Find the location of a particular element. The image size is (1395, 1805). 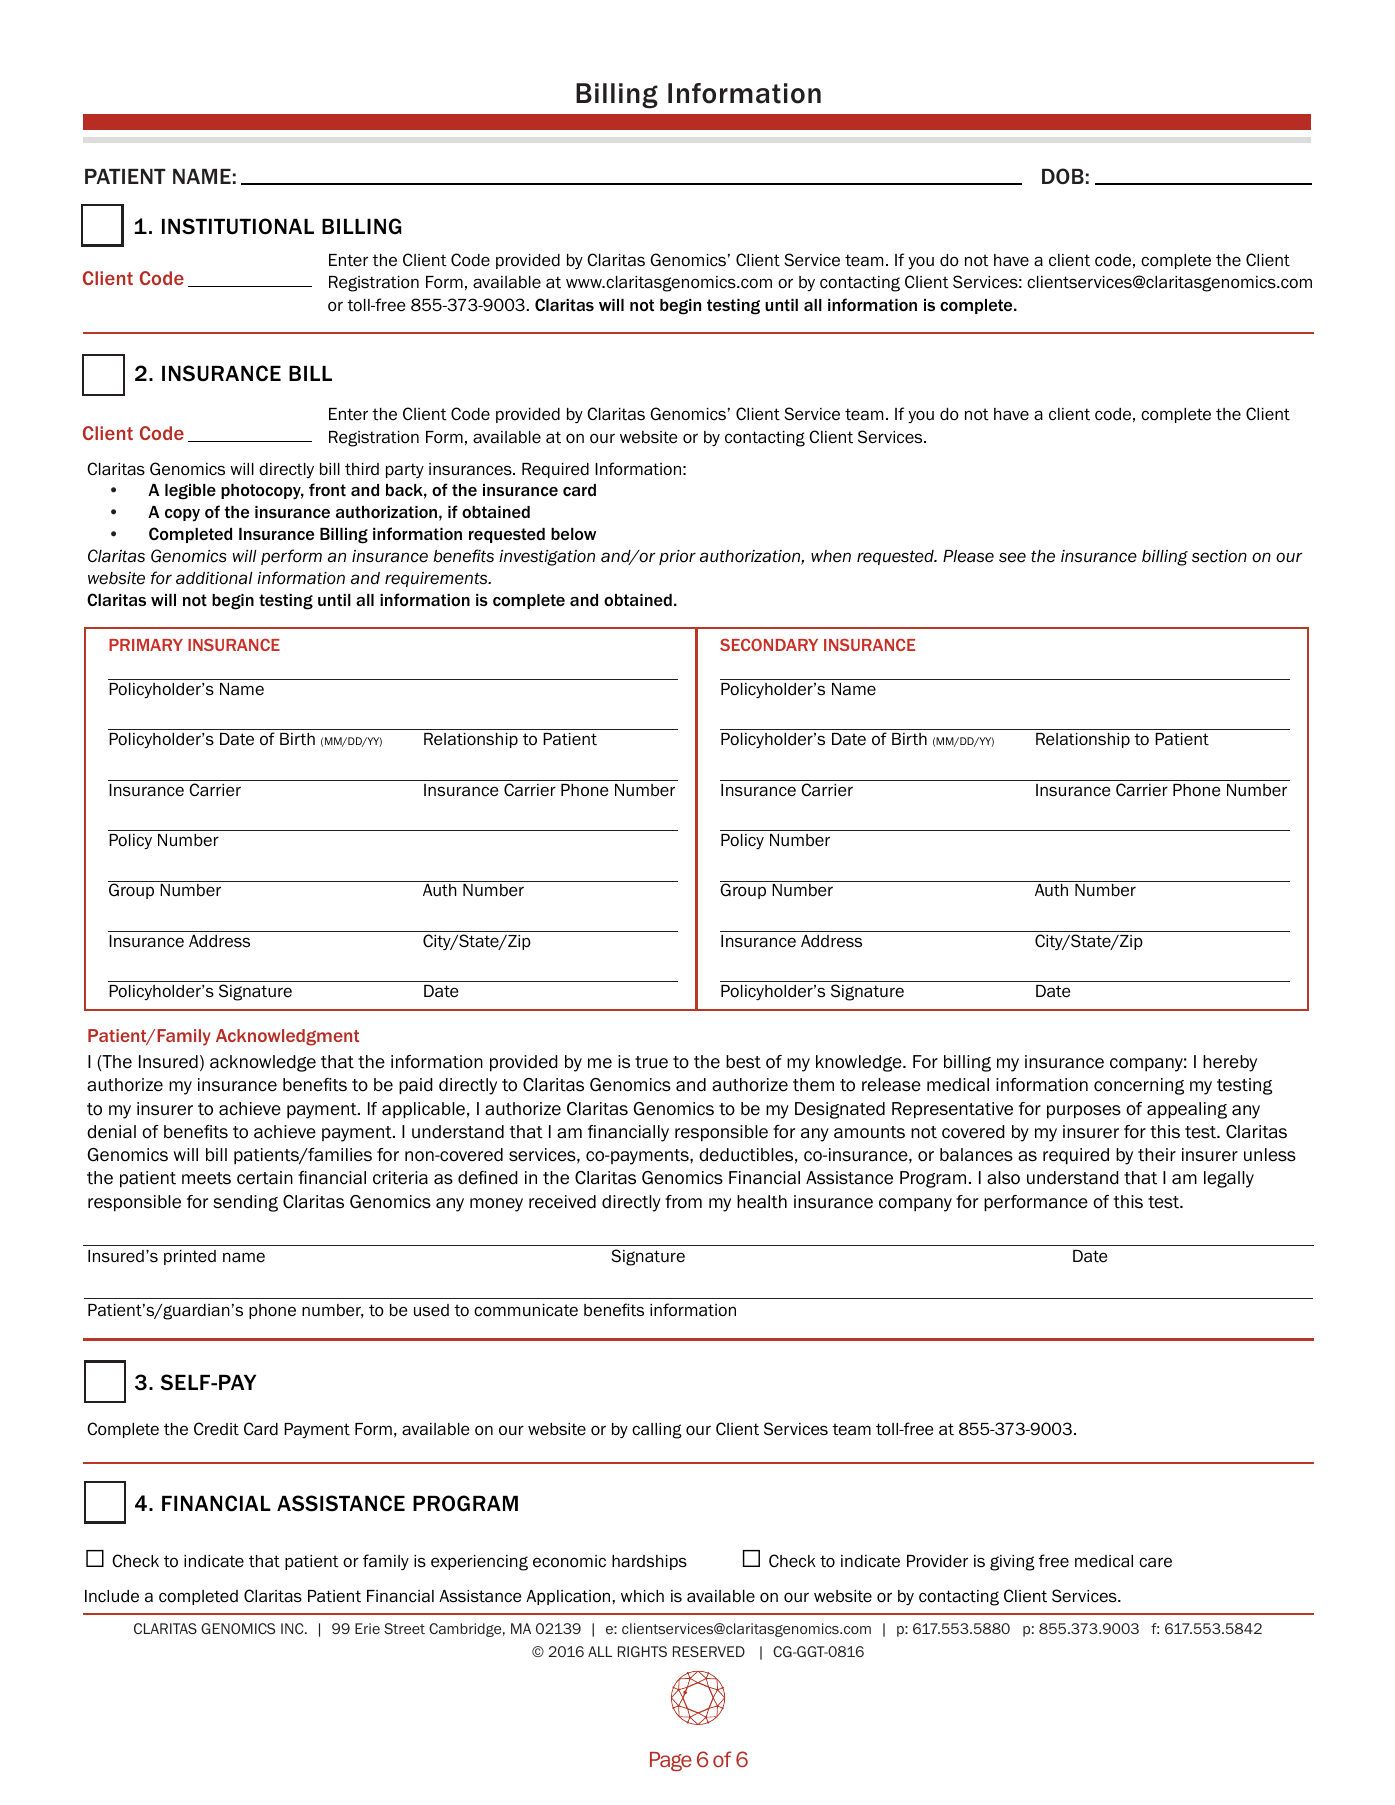

DOB is located at coordinates (1063, 176).
